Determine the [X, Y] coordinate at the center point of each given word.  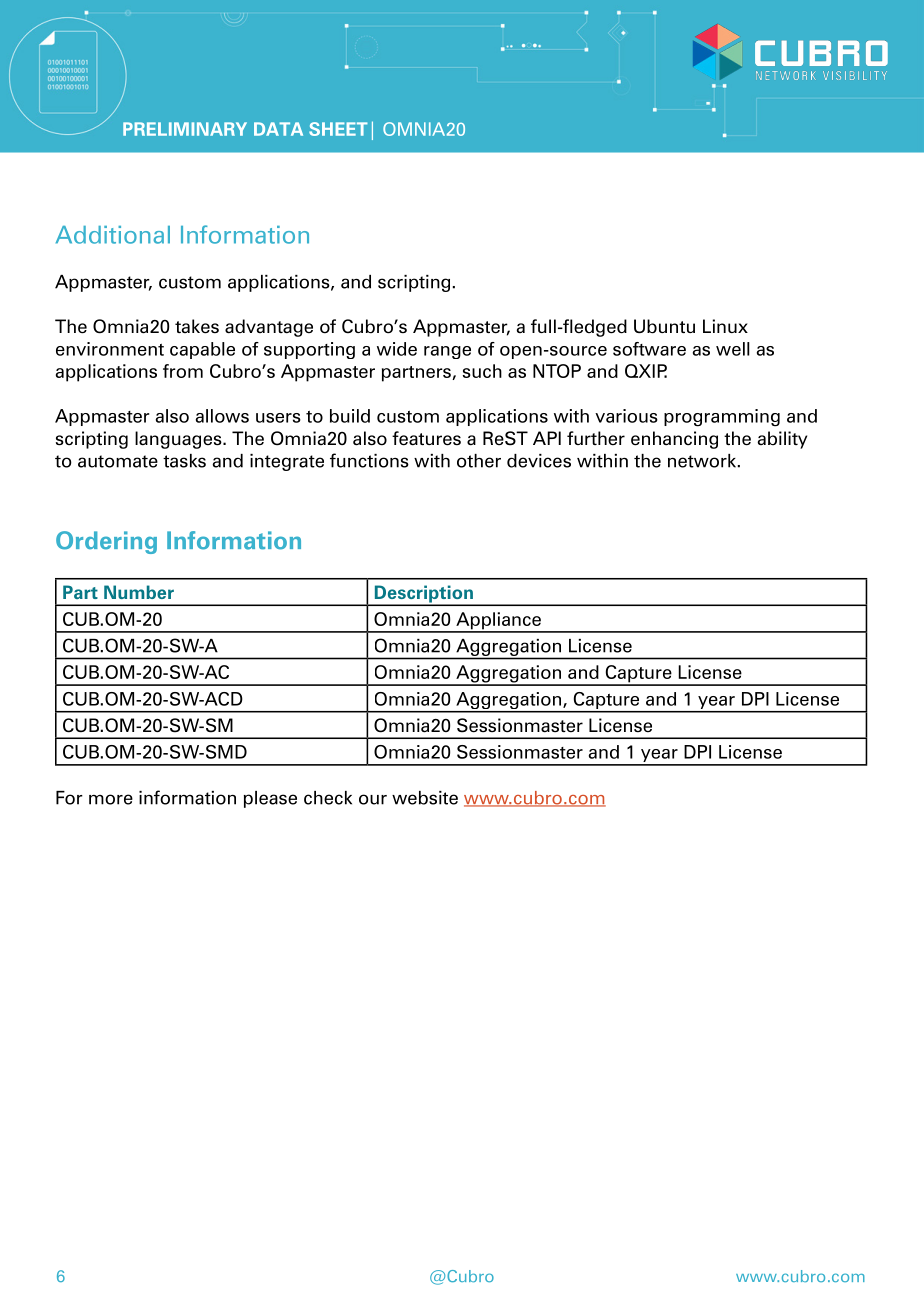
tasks [184, 461]
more [111, 799]
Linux [725, 326]
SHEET [338, 129]
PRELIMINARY [185, 129]
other [479, 461]
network [702, 461]
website [425, 798]
